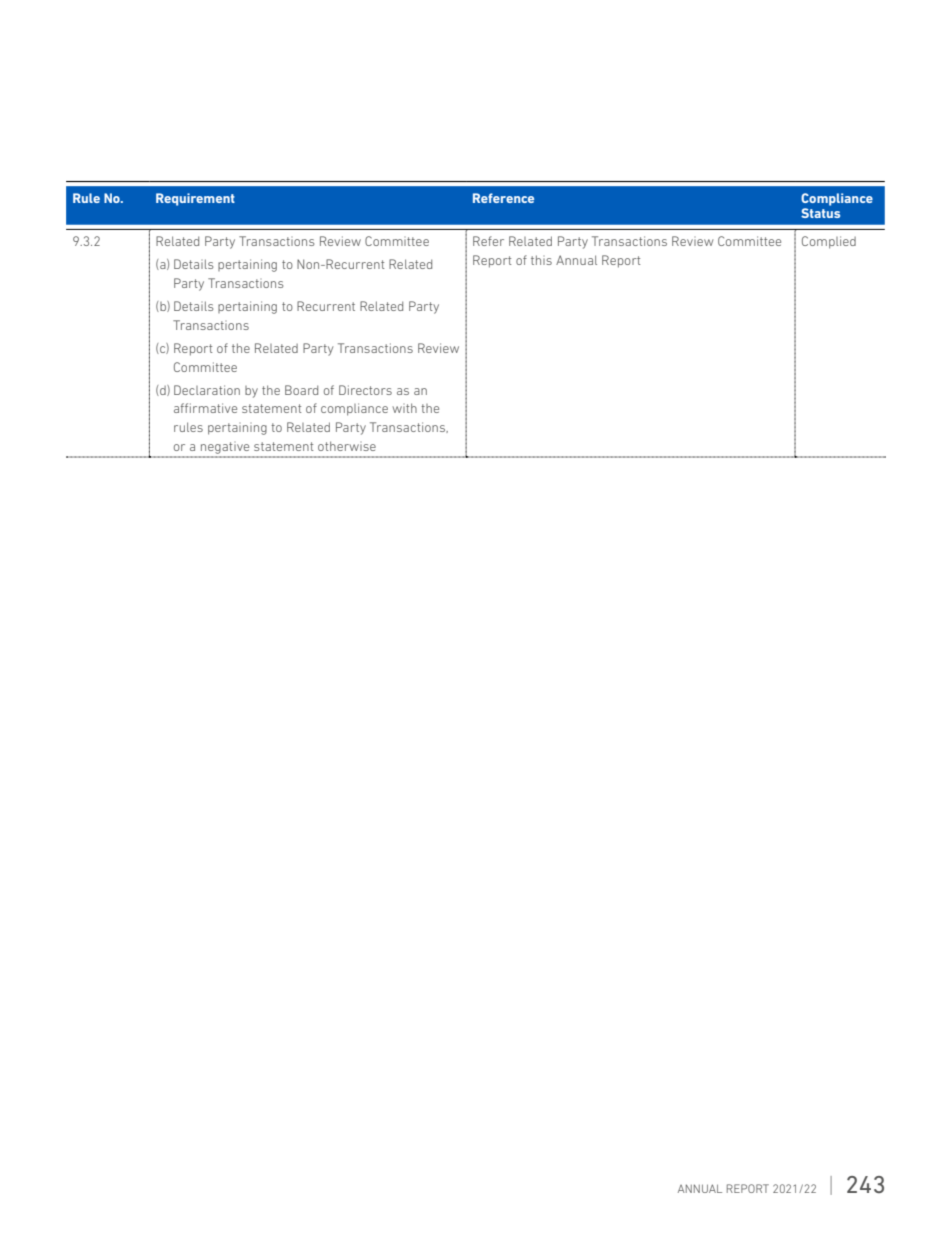 This document has width=952, height=1233. What do you see at coordinates (829, 242) in the document?
I see `Complied` at bounding box center [829, 242].
